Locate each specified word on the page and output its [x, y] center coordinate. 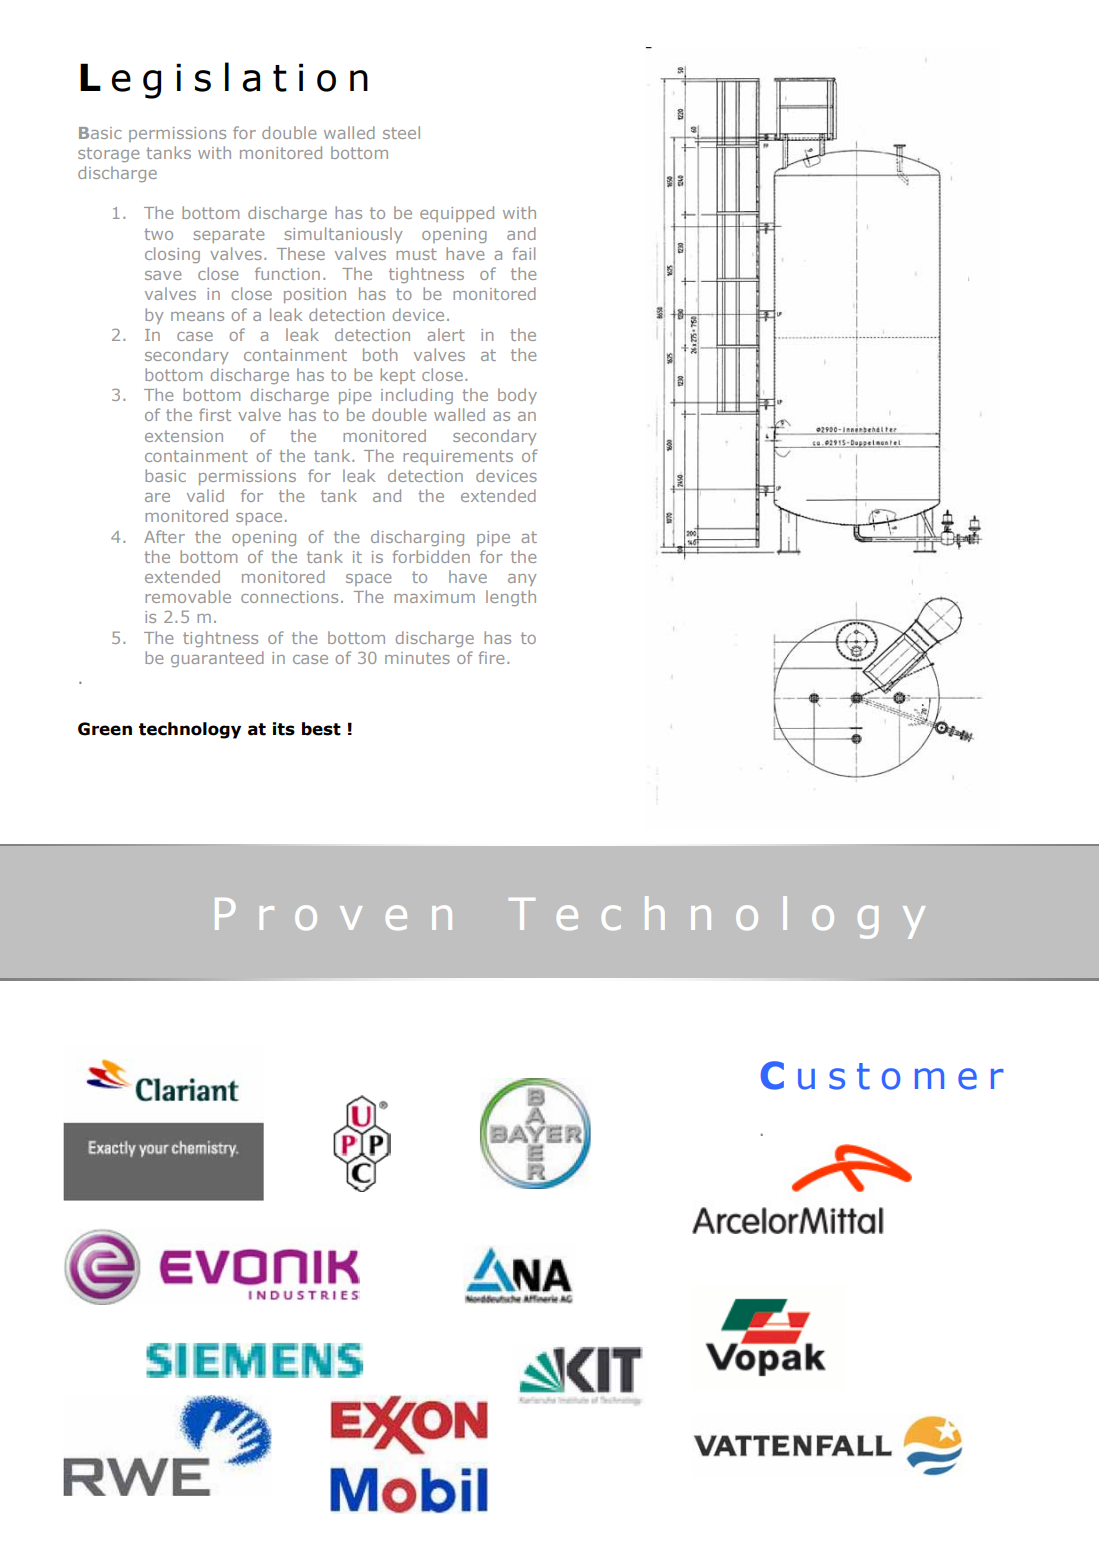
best [321, 729]
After [164, 536]
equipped [457, 214]
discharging [417, 538]
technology [190, 730]
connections [289, 597]
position [315, 295]
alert [446, 334]
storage [108, 154]
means [197, 316]
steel [401, 132]
